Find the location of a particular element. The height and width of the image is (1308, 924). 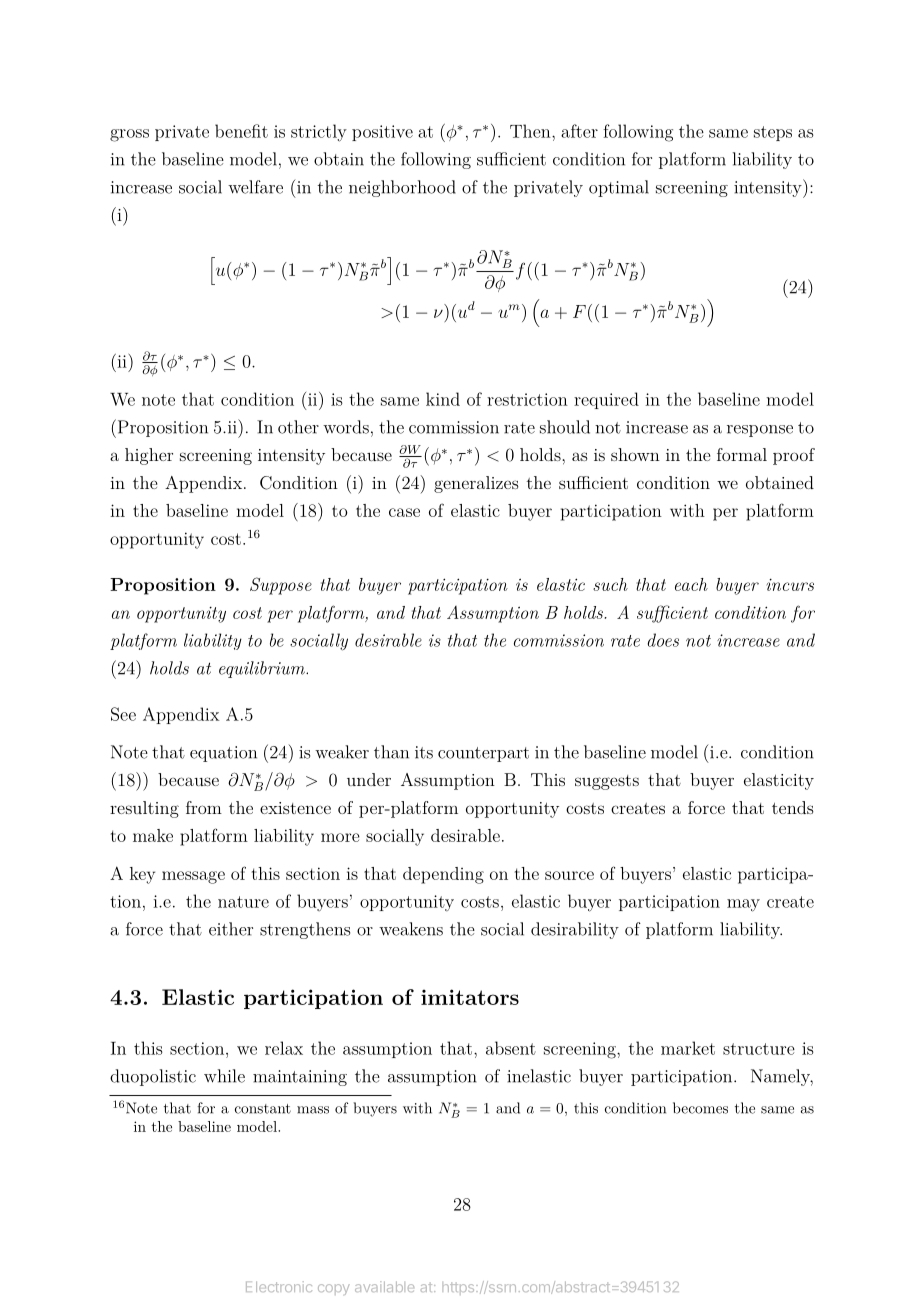

Electronic is located at coordinates (279, 1286).
